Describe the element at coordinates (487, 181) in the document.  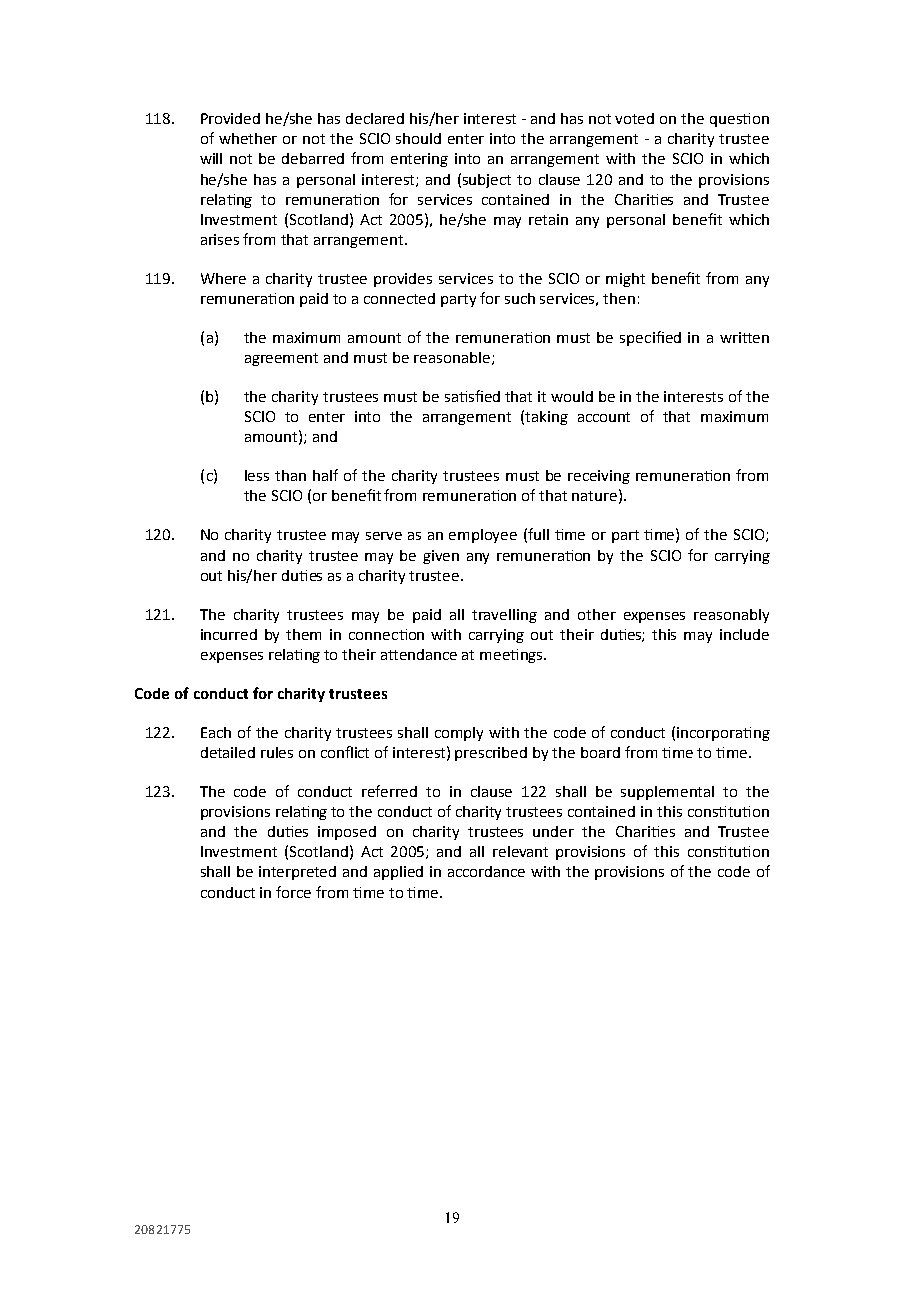
I see `subject` at that location.
